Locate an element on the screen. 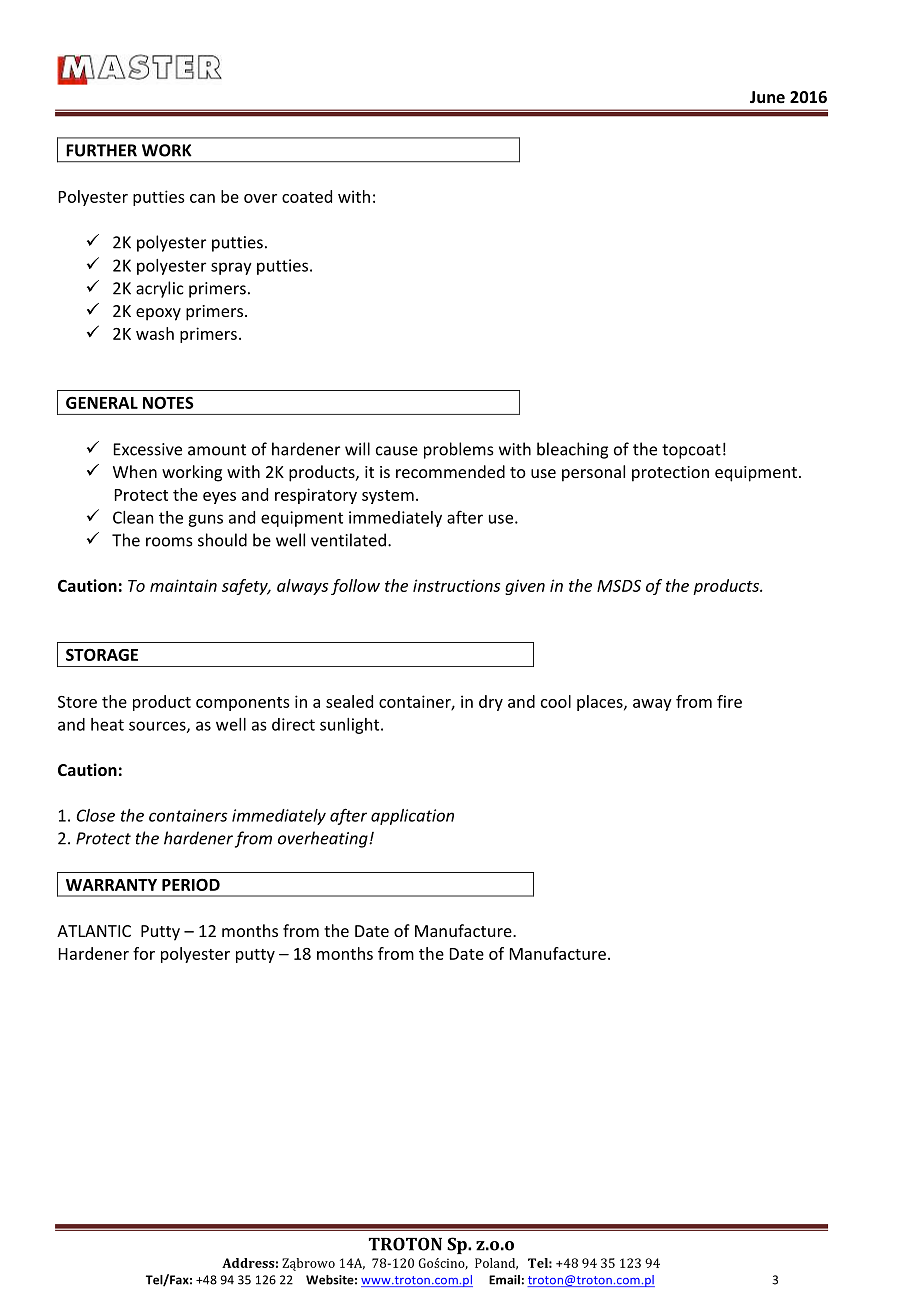 The image size is (924, 1308). away is located at coordinates (652, 705).
